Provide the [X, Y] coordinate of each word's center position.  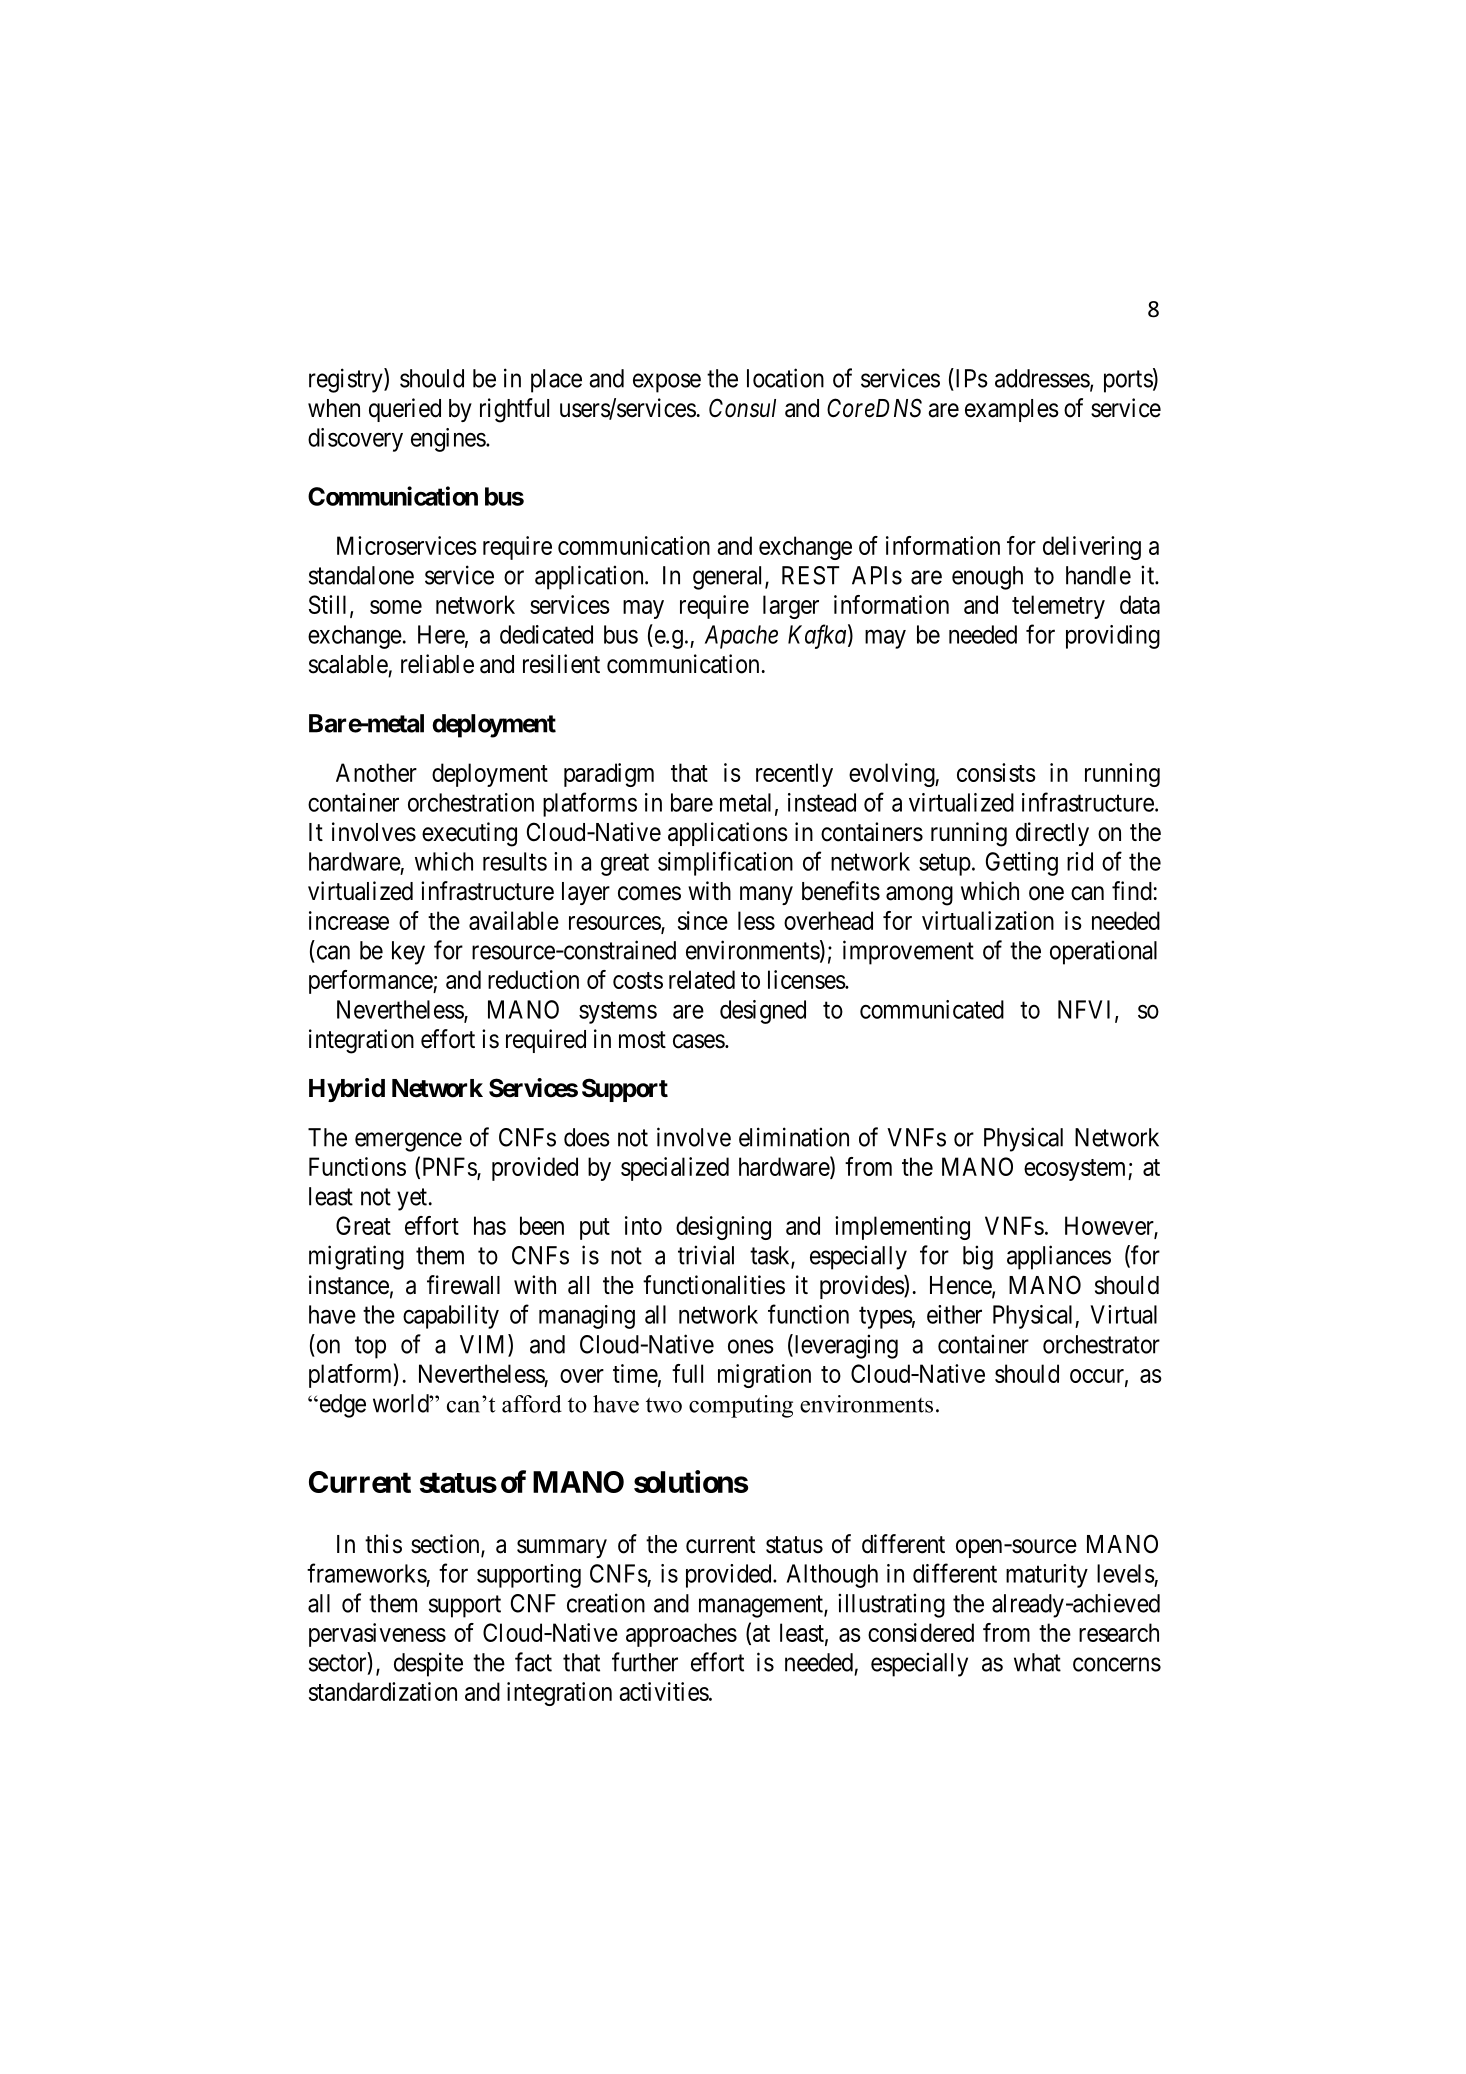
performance [371, 982]
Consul [742, 408]
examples [1012, 410]
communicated [932, 1009]
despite [428, 1664]
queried [405, 410]
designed [763, 1012]
